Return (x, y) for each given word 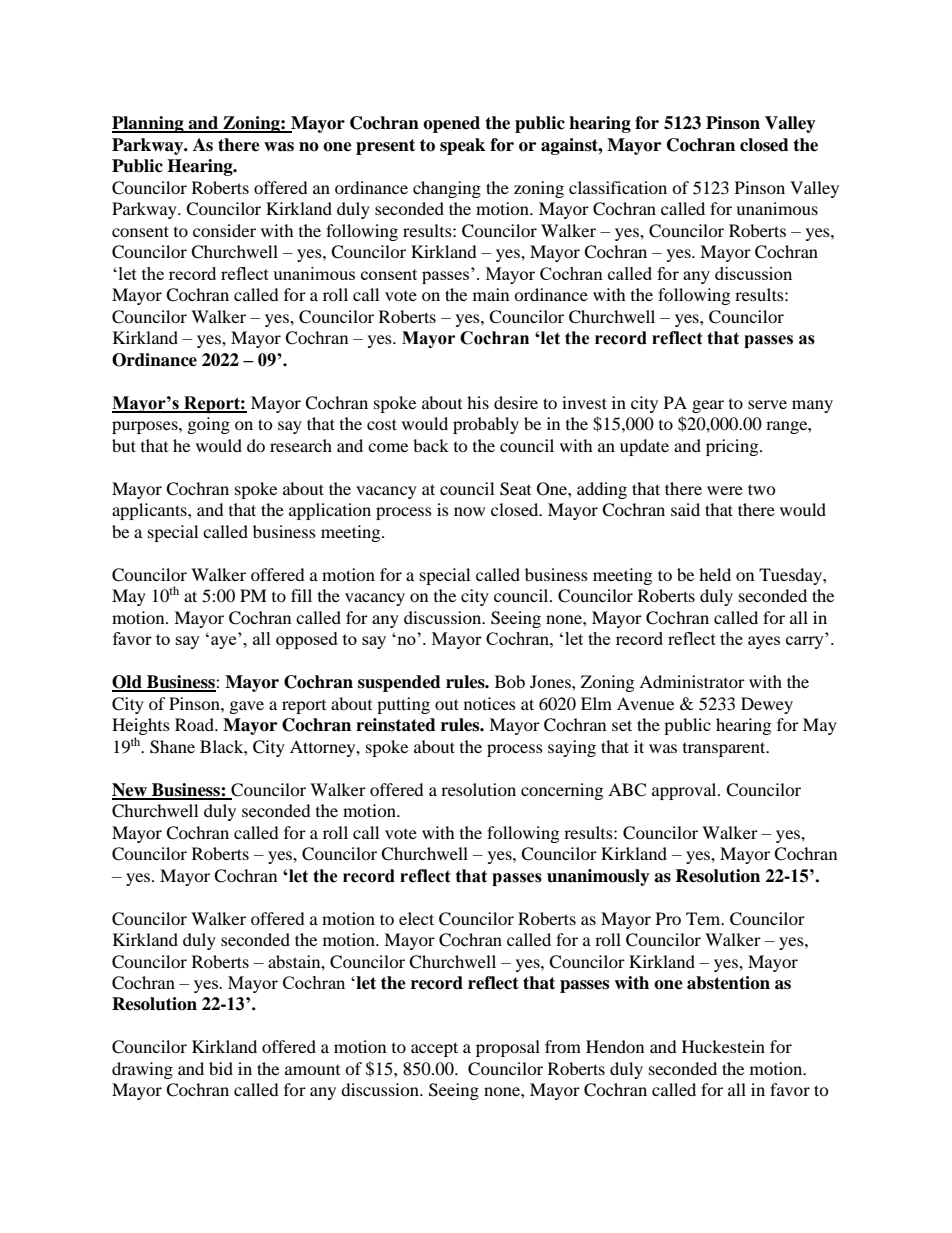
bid (221, 1068)
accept (434, 1049)
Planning (149, 124)
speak (462, 146)
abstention (728, 983)
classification (618, 187)
